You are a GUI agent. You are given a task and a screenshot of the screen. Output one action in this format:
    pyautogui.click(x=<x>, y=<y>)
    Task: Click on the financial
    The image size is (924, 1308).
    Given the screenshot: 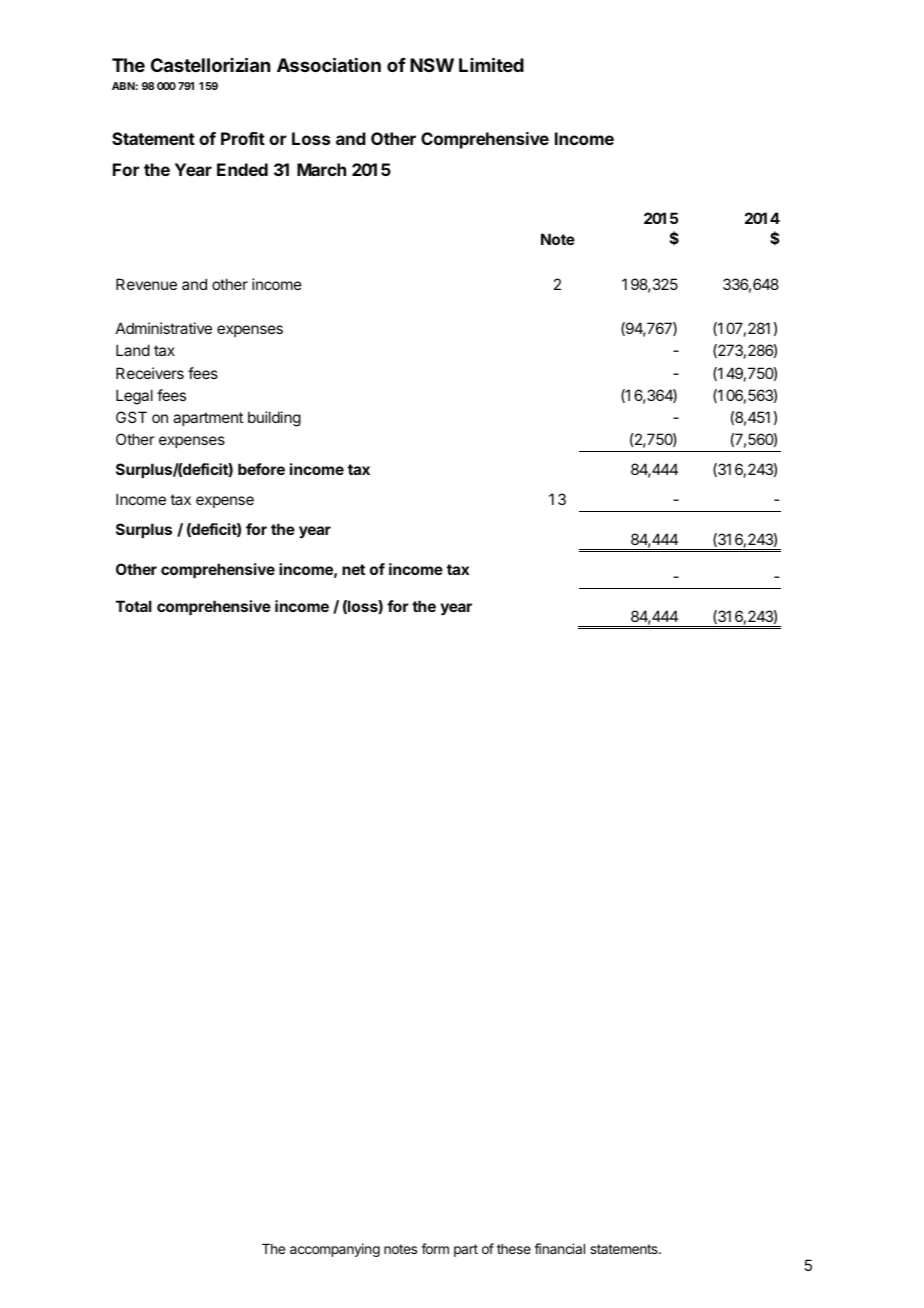 What is the action you would take?
    pyautogui.click(x=559, y=1248)
